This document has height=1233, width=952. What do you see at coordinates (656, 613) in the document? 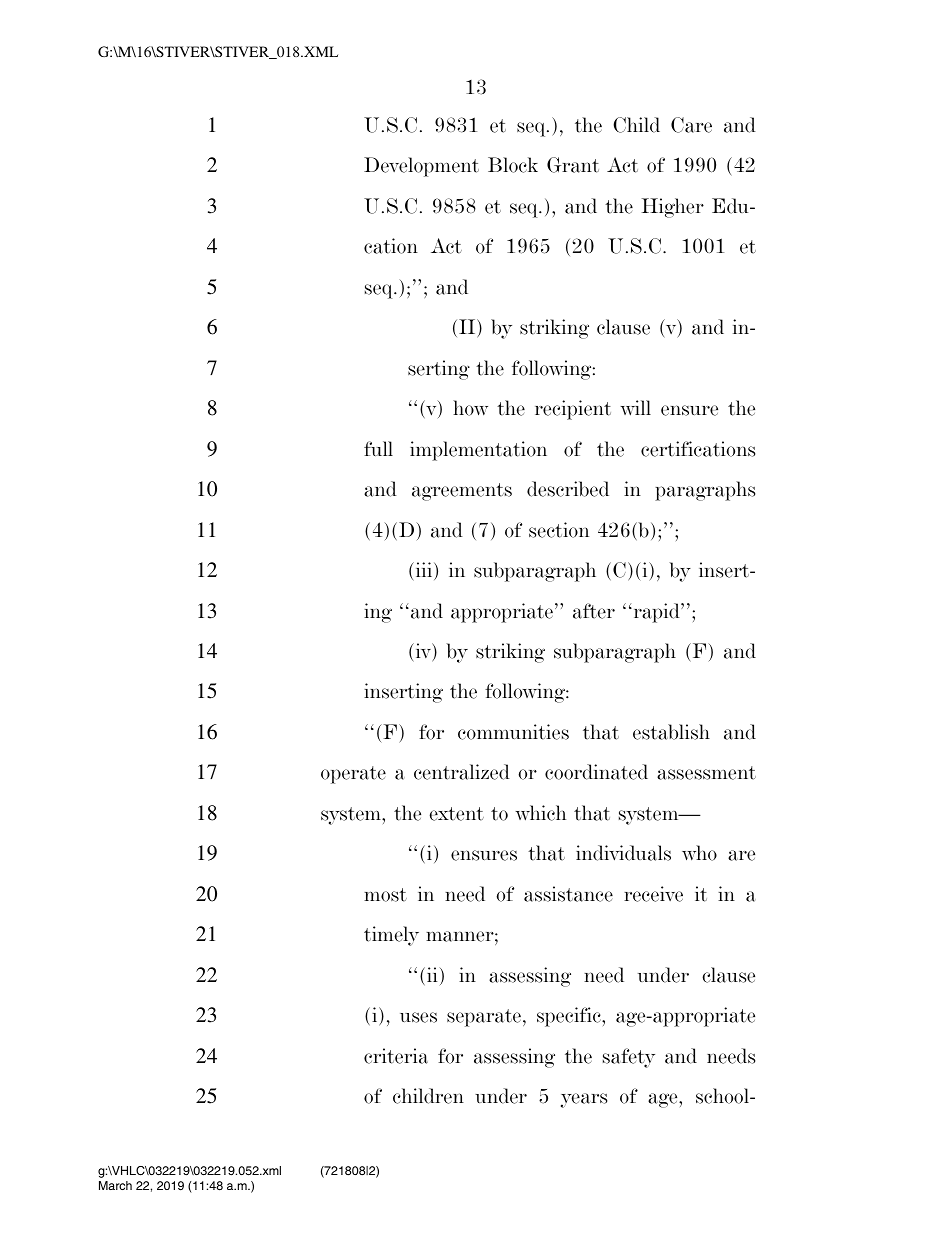
I see `rapid` at bounding box center [656, 613].
